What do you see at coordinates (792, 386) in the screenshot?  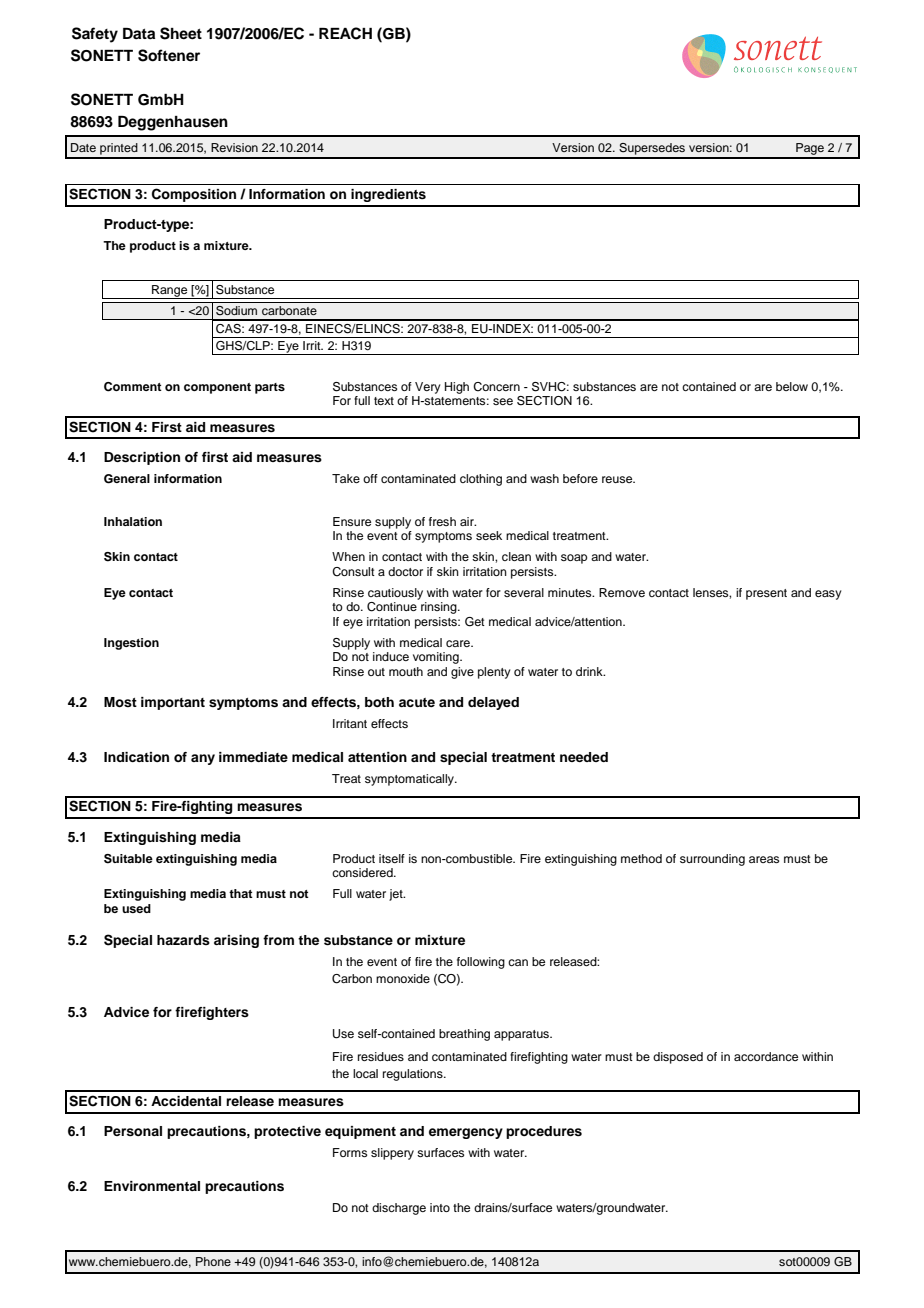 I see `below` at bounding box center [792, 386].
